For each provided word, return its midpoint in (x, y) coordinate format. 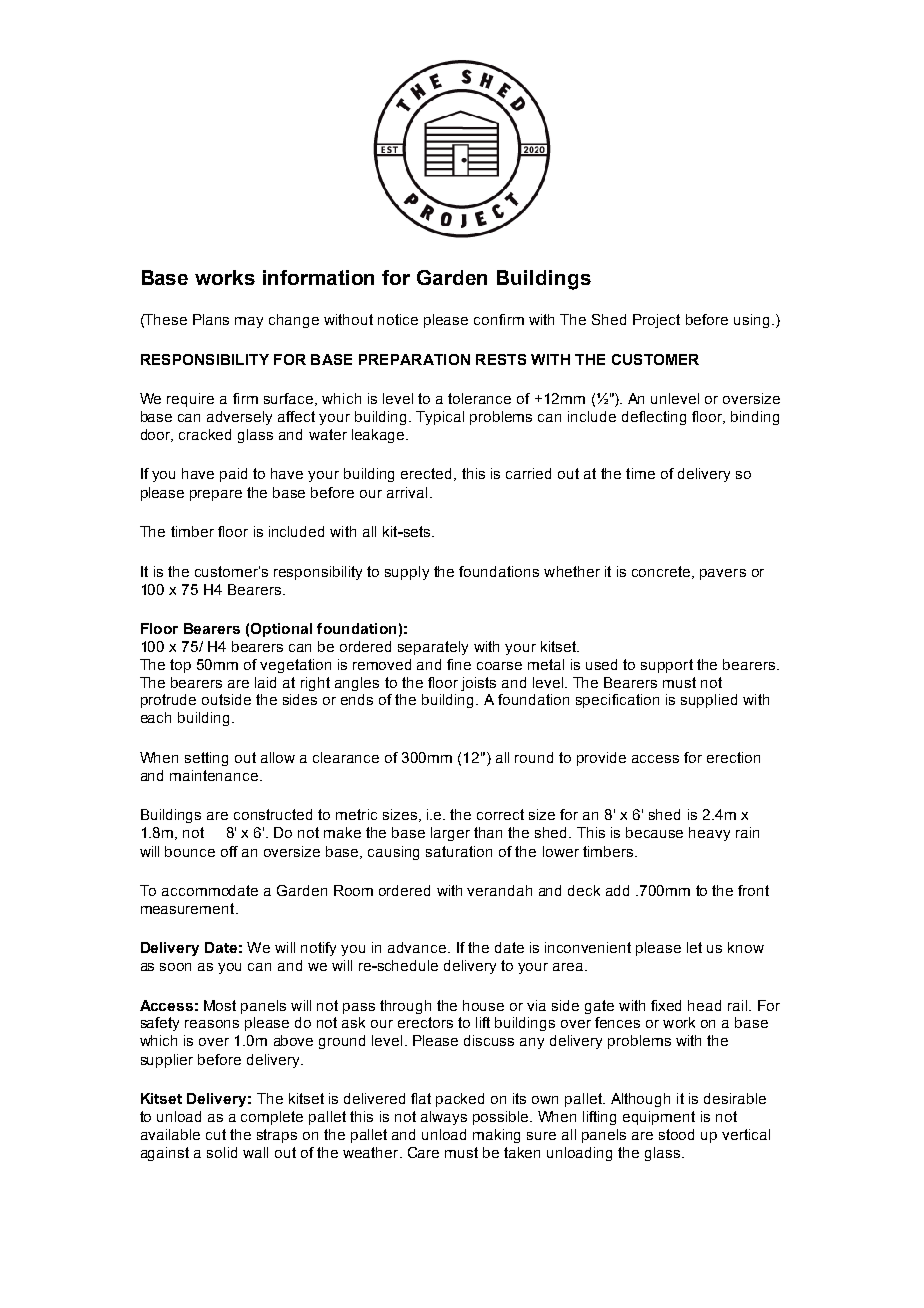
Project (656, 321)
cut (216, 1134)
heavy (709, 834)
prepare (216, 495)
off (229, 851)
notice (398, 319)
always (444, 1118)
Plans (211, 319)
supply (407, 573)
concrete (662, 572)
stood (676, 1134)
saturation (459, 851)
